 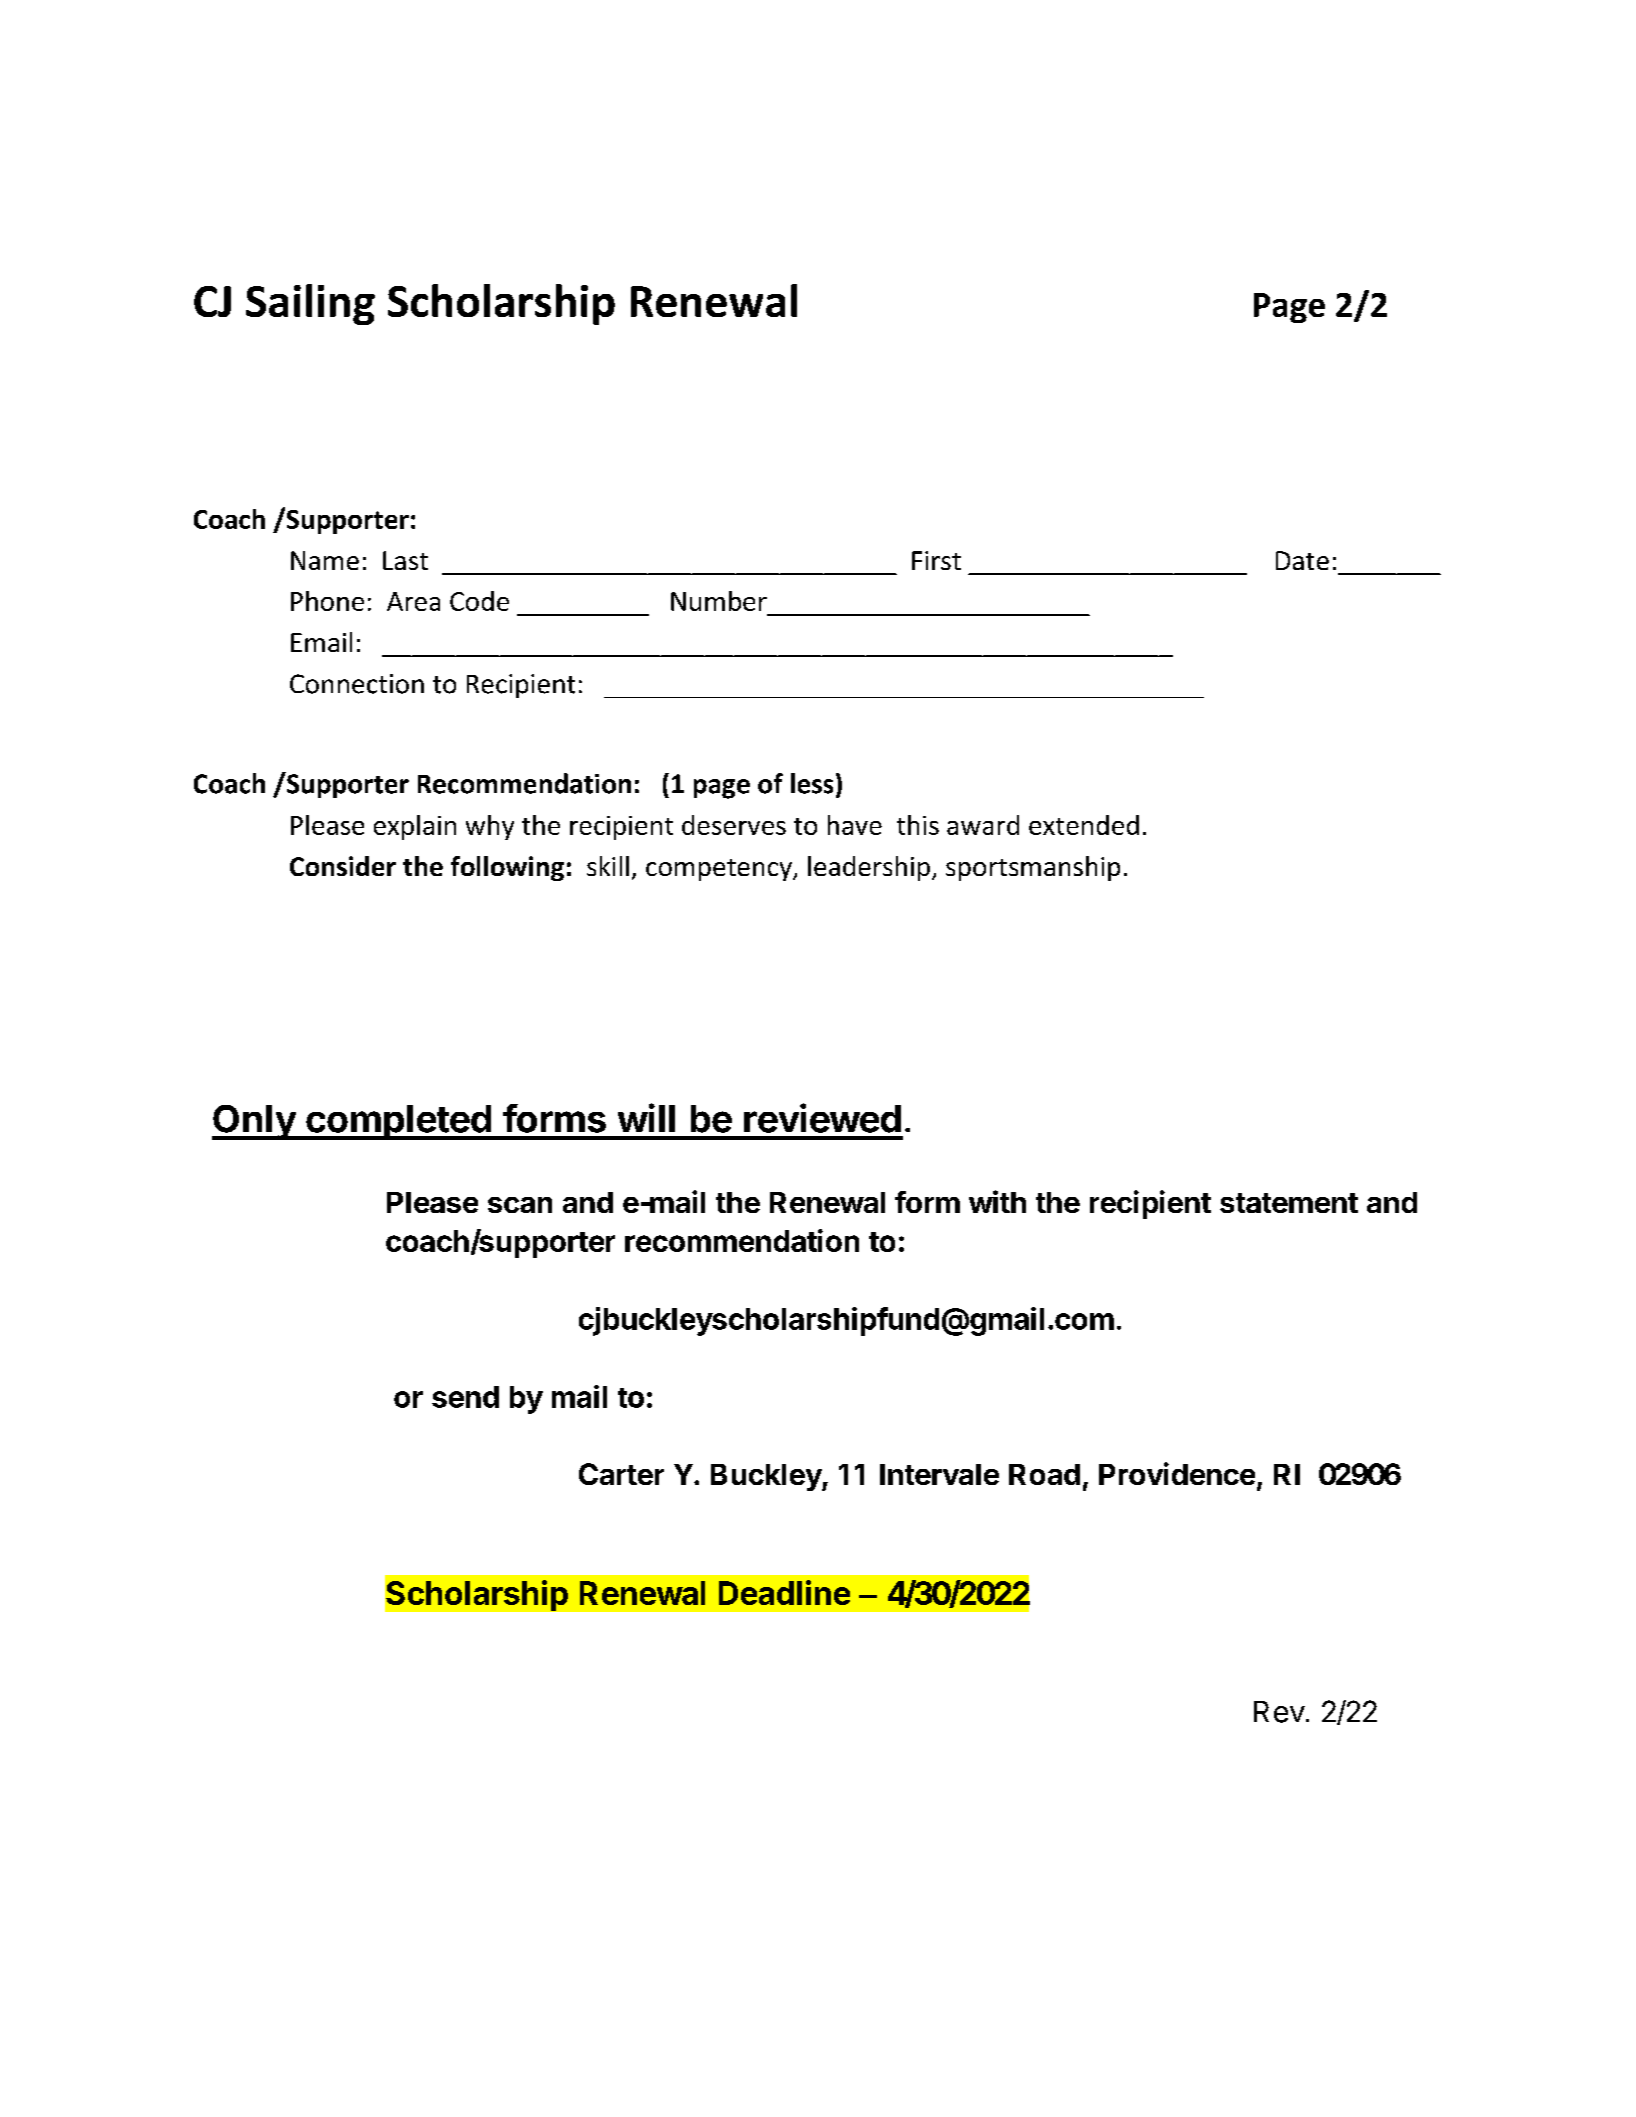 What do you see at coordinates (936, 560) in the page?
I see `First` at bounding box center [936, 560].
